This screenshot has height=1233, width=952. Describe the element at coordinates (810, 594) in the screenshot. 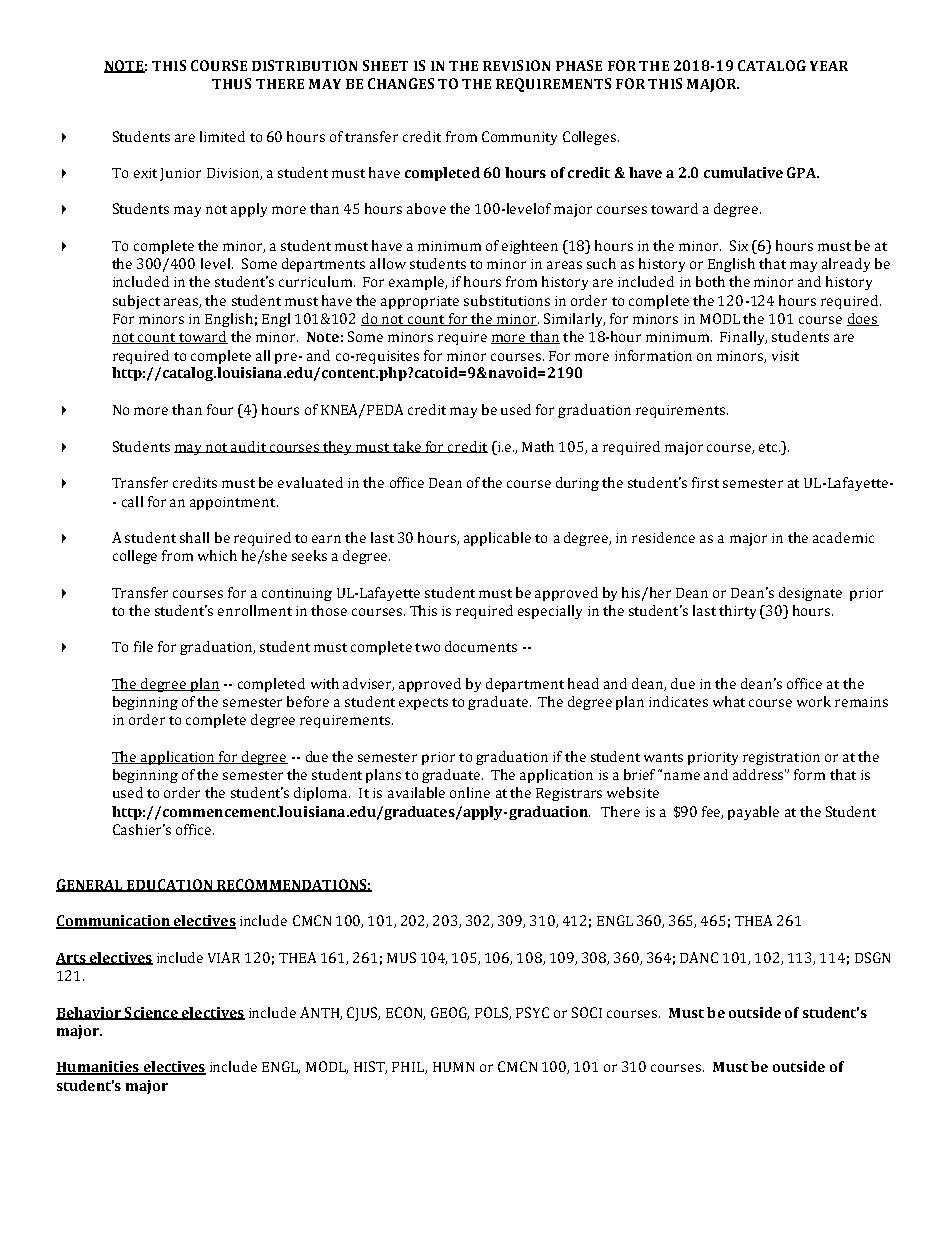

I see `designate` at that location.
